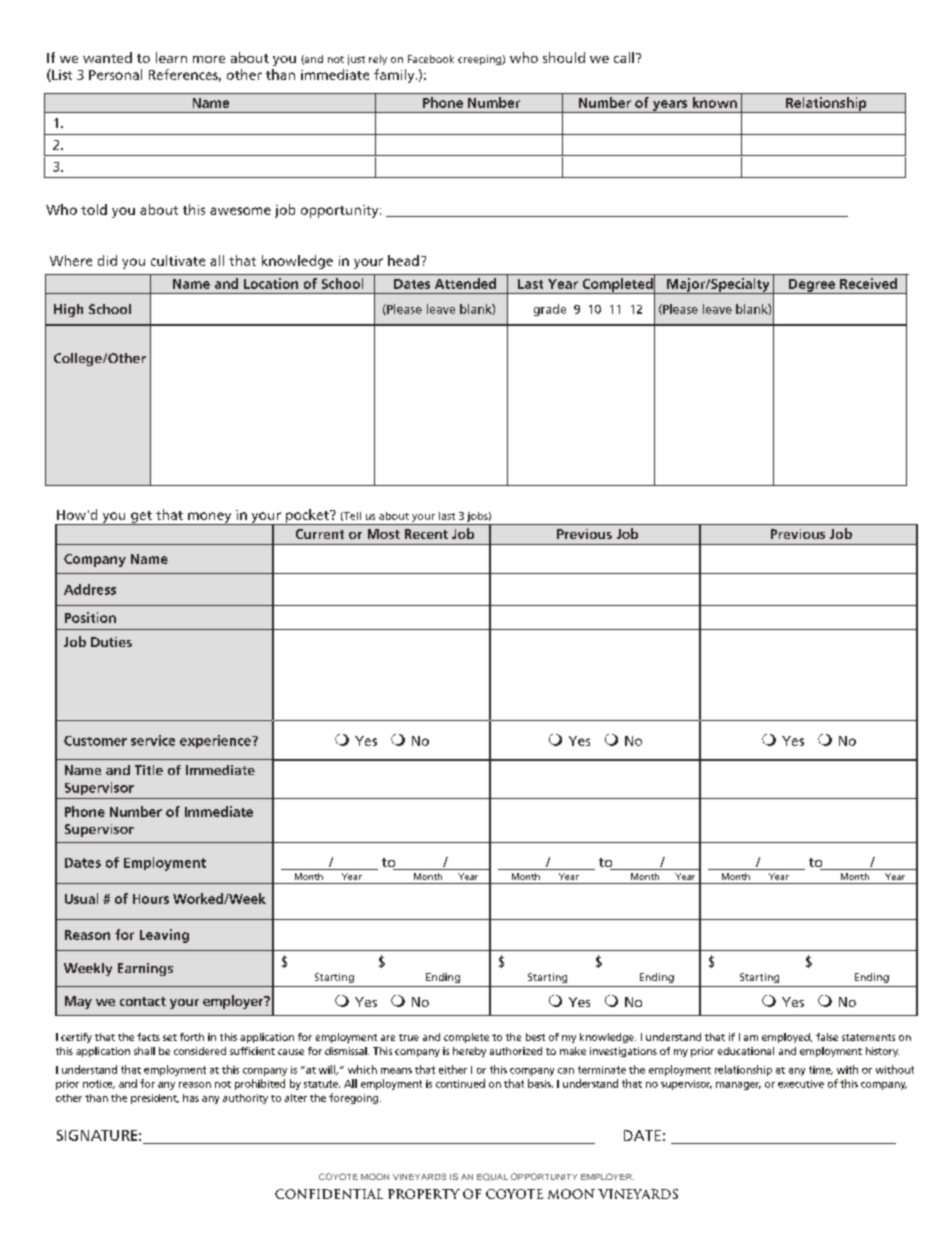 This screenshot has height=1233, width=952. I want to click on EQUAL, so click(492, 1177).
